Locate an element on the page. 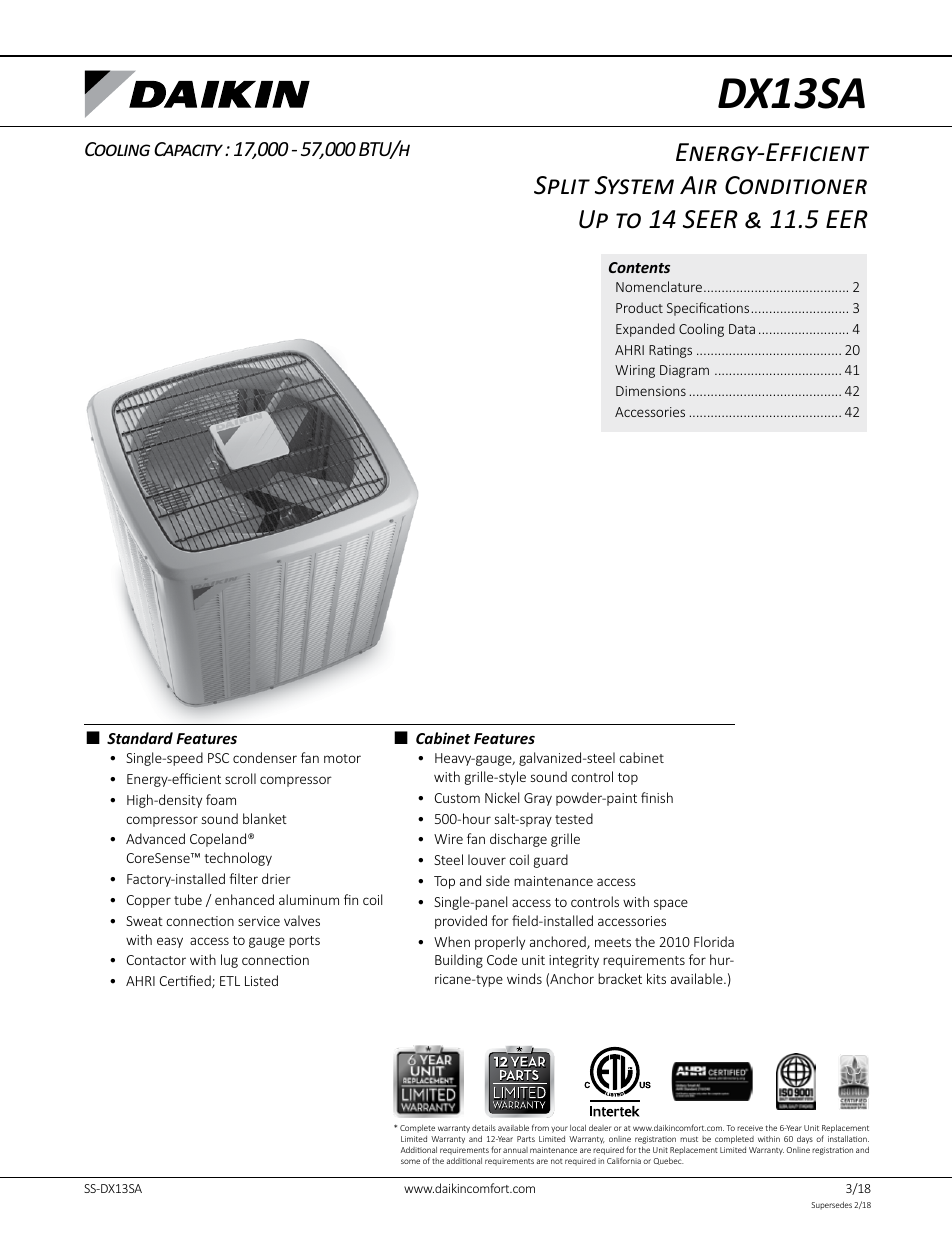 The image size is (952, 1233). Conditioner is located at coordinates (796, 185).
